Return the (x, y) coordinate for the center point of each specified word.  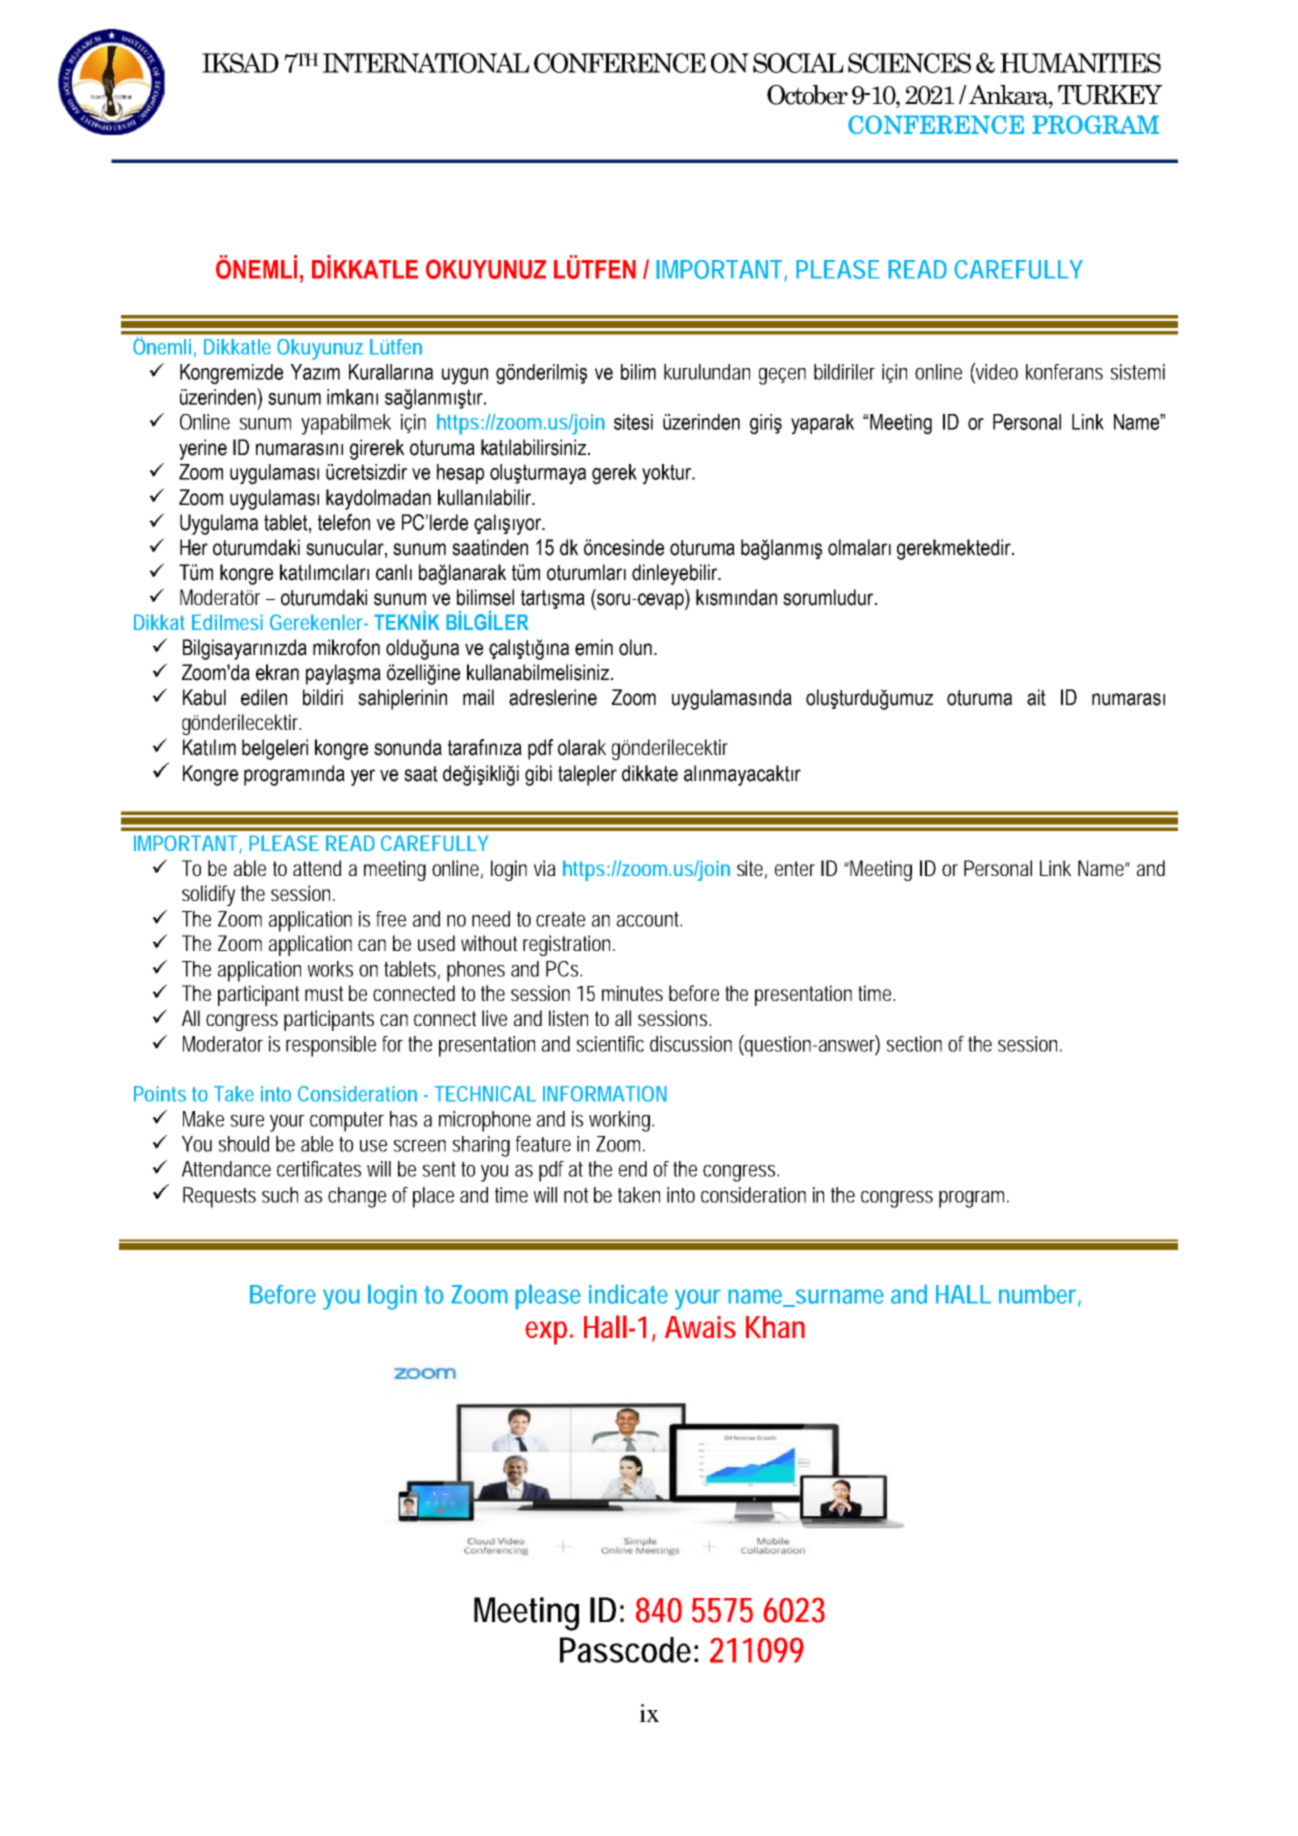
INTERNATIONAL (426, 63)
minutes (632, 993)
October (807, 95)
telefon (344, 522)
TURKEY (1110, 95)
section (914, 1044)
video (996, 372)
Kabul (204, 697)
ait (1036, 697)
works (330, 969)
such (280, 1195)
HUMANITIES (1080, 63)
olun (635, 647)
